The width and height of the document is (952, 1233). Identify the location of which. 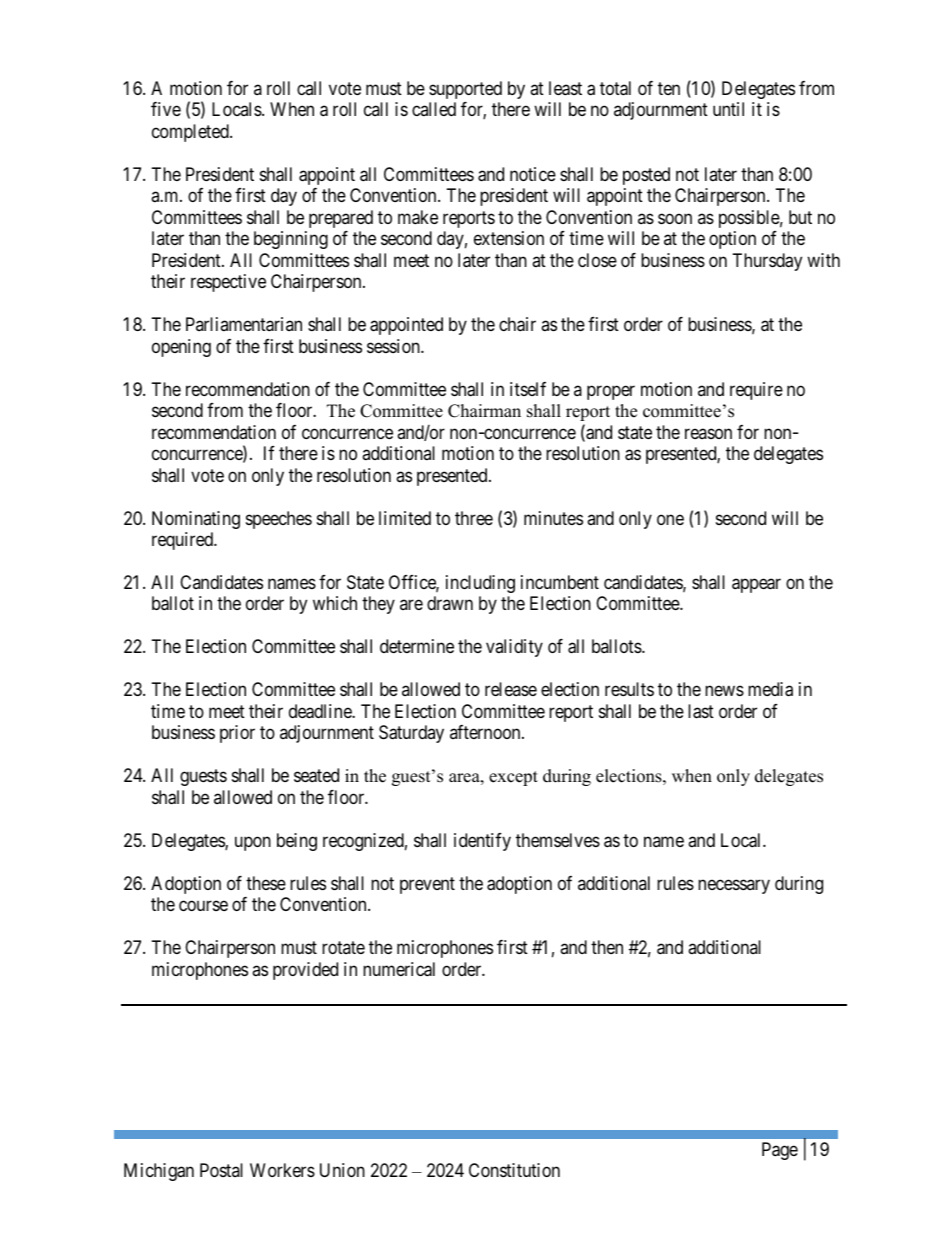
(335, 603).
